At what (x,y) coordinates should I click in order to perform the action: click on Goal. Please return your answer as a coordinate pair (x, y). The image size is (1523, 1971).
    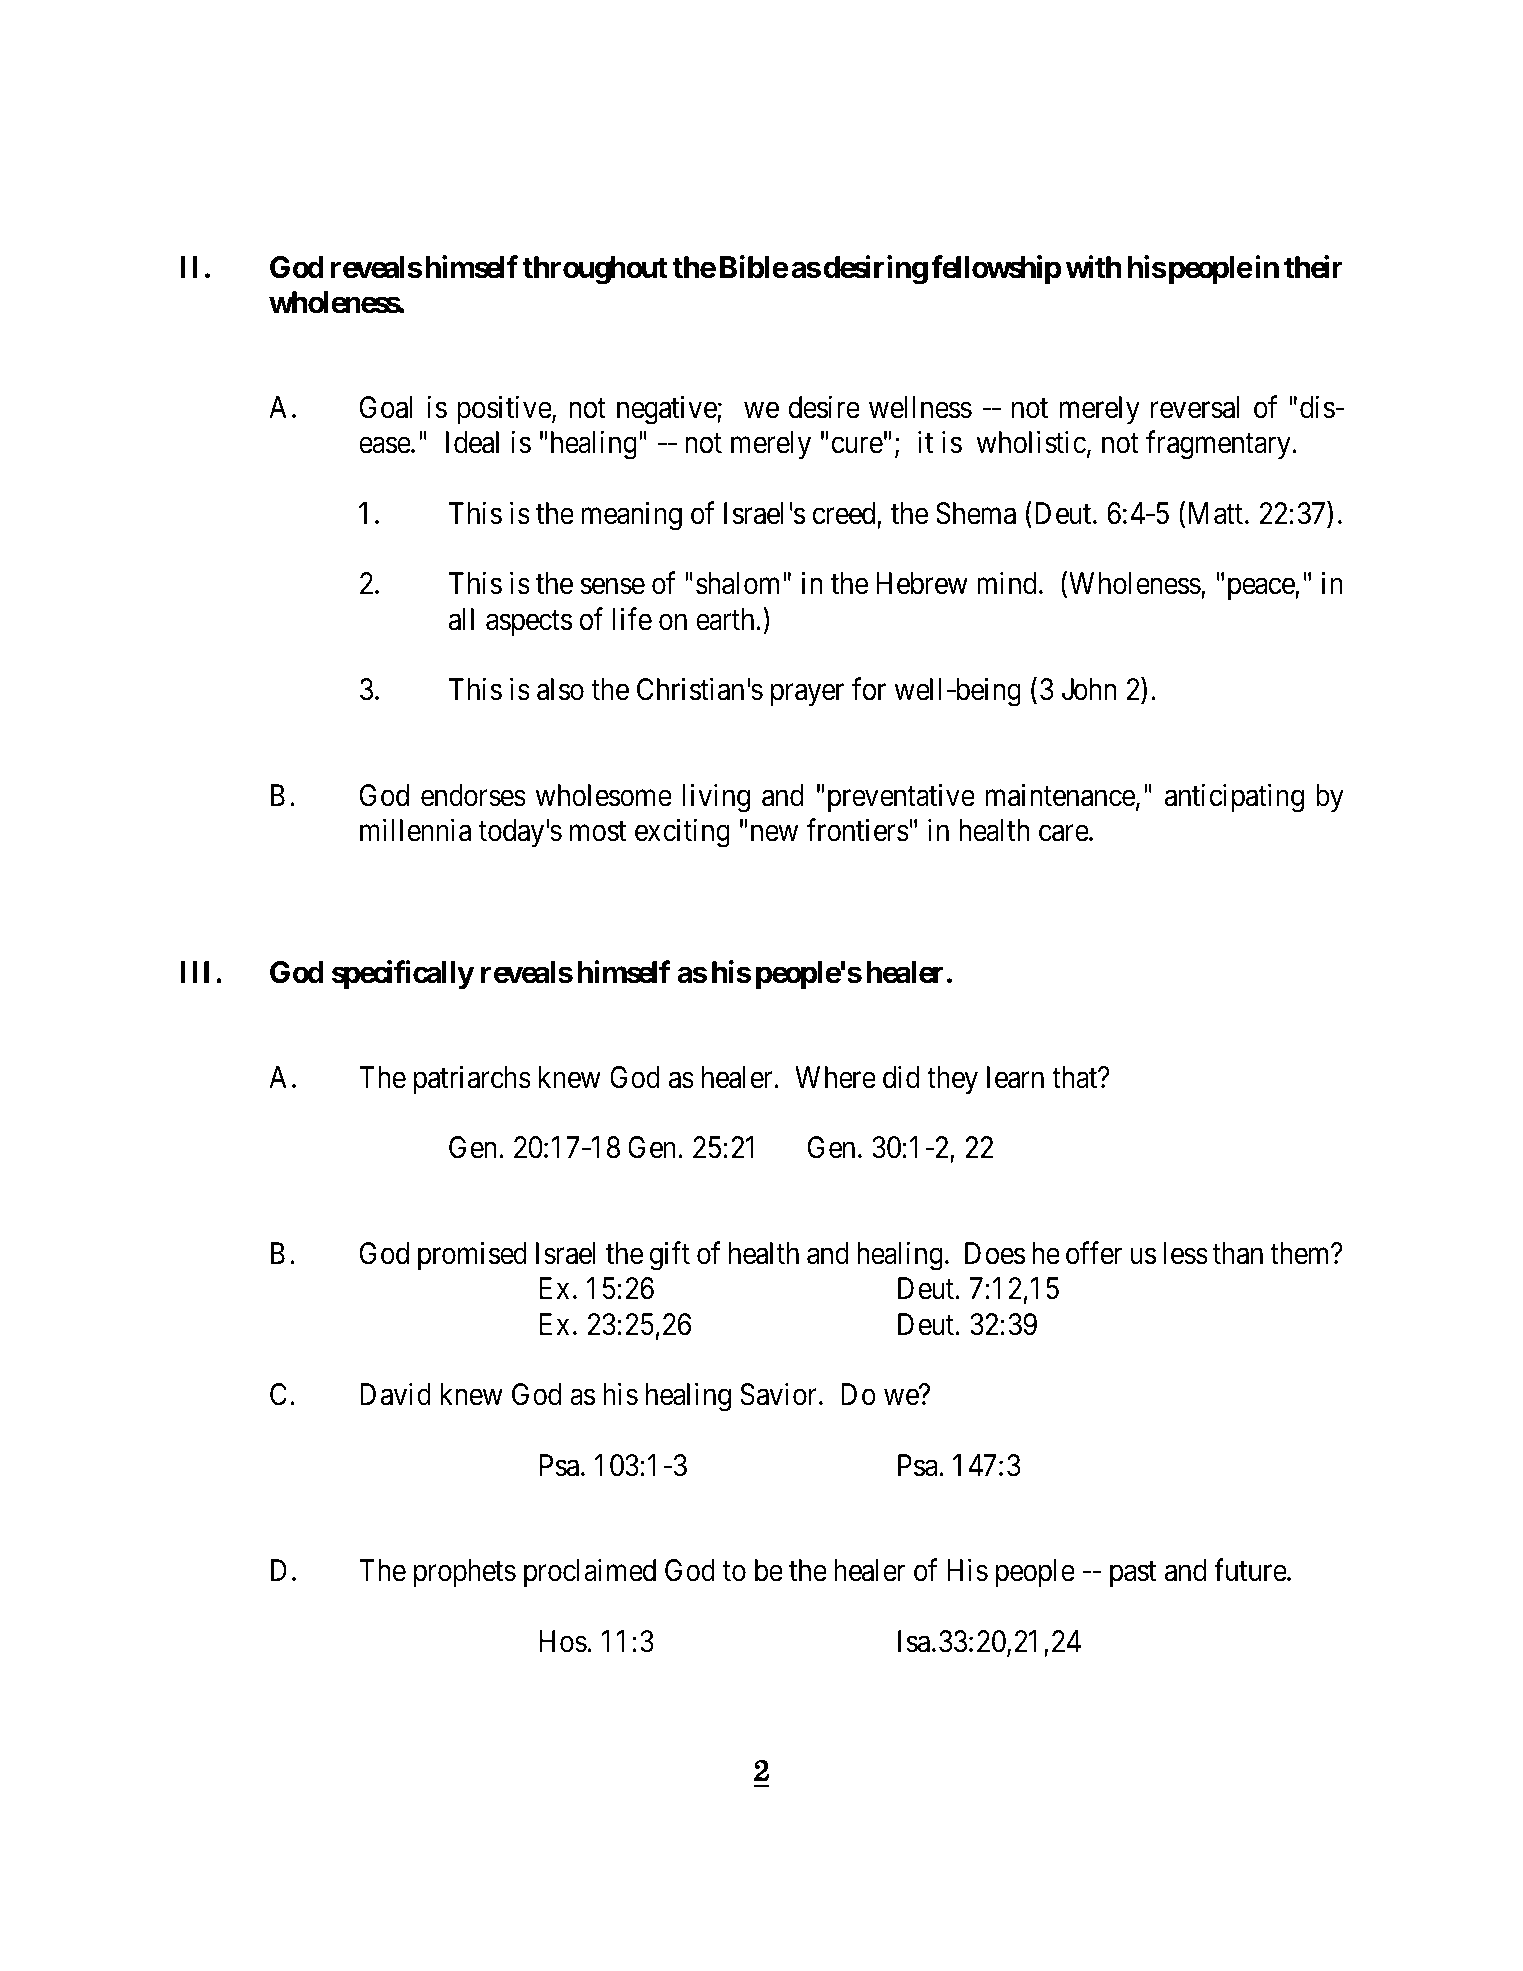
    Looking at the image, I should click on (386, 407).
